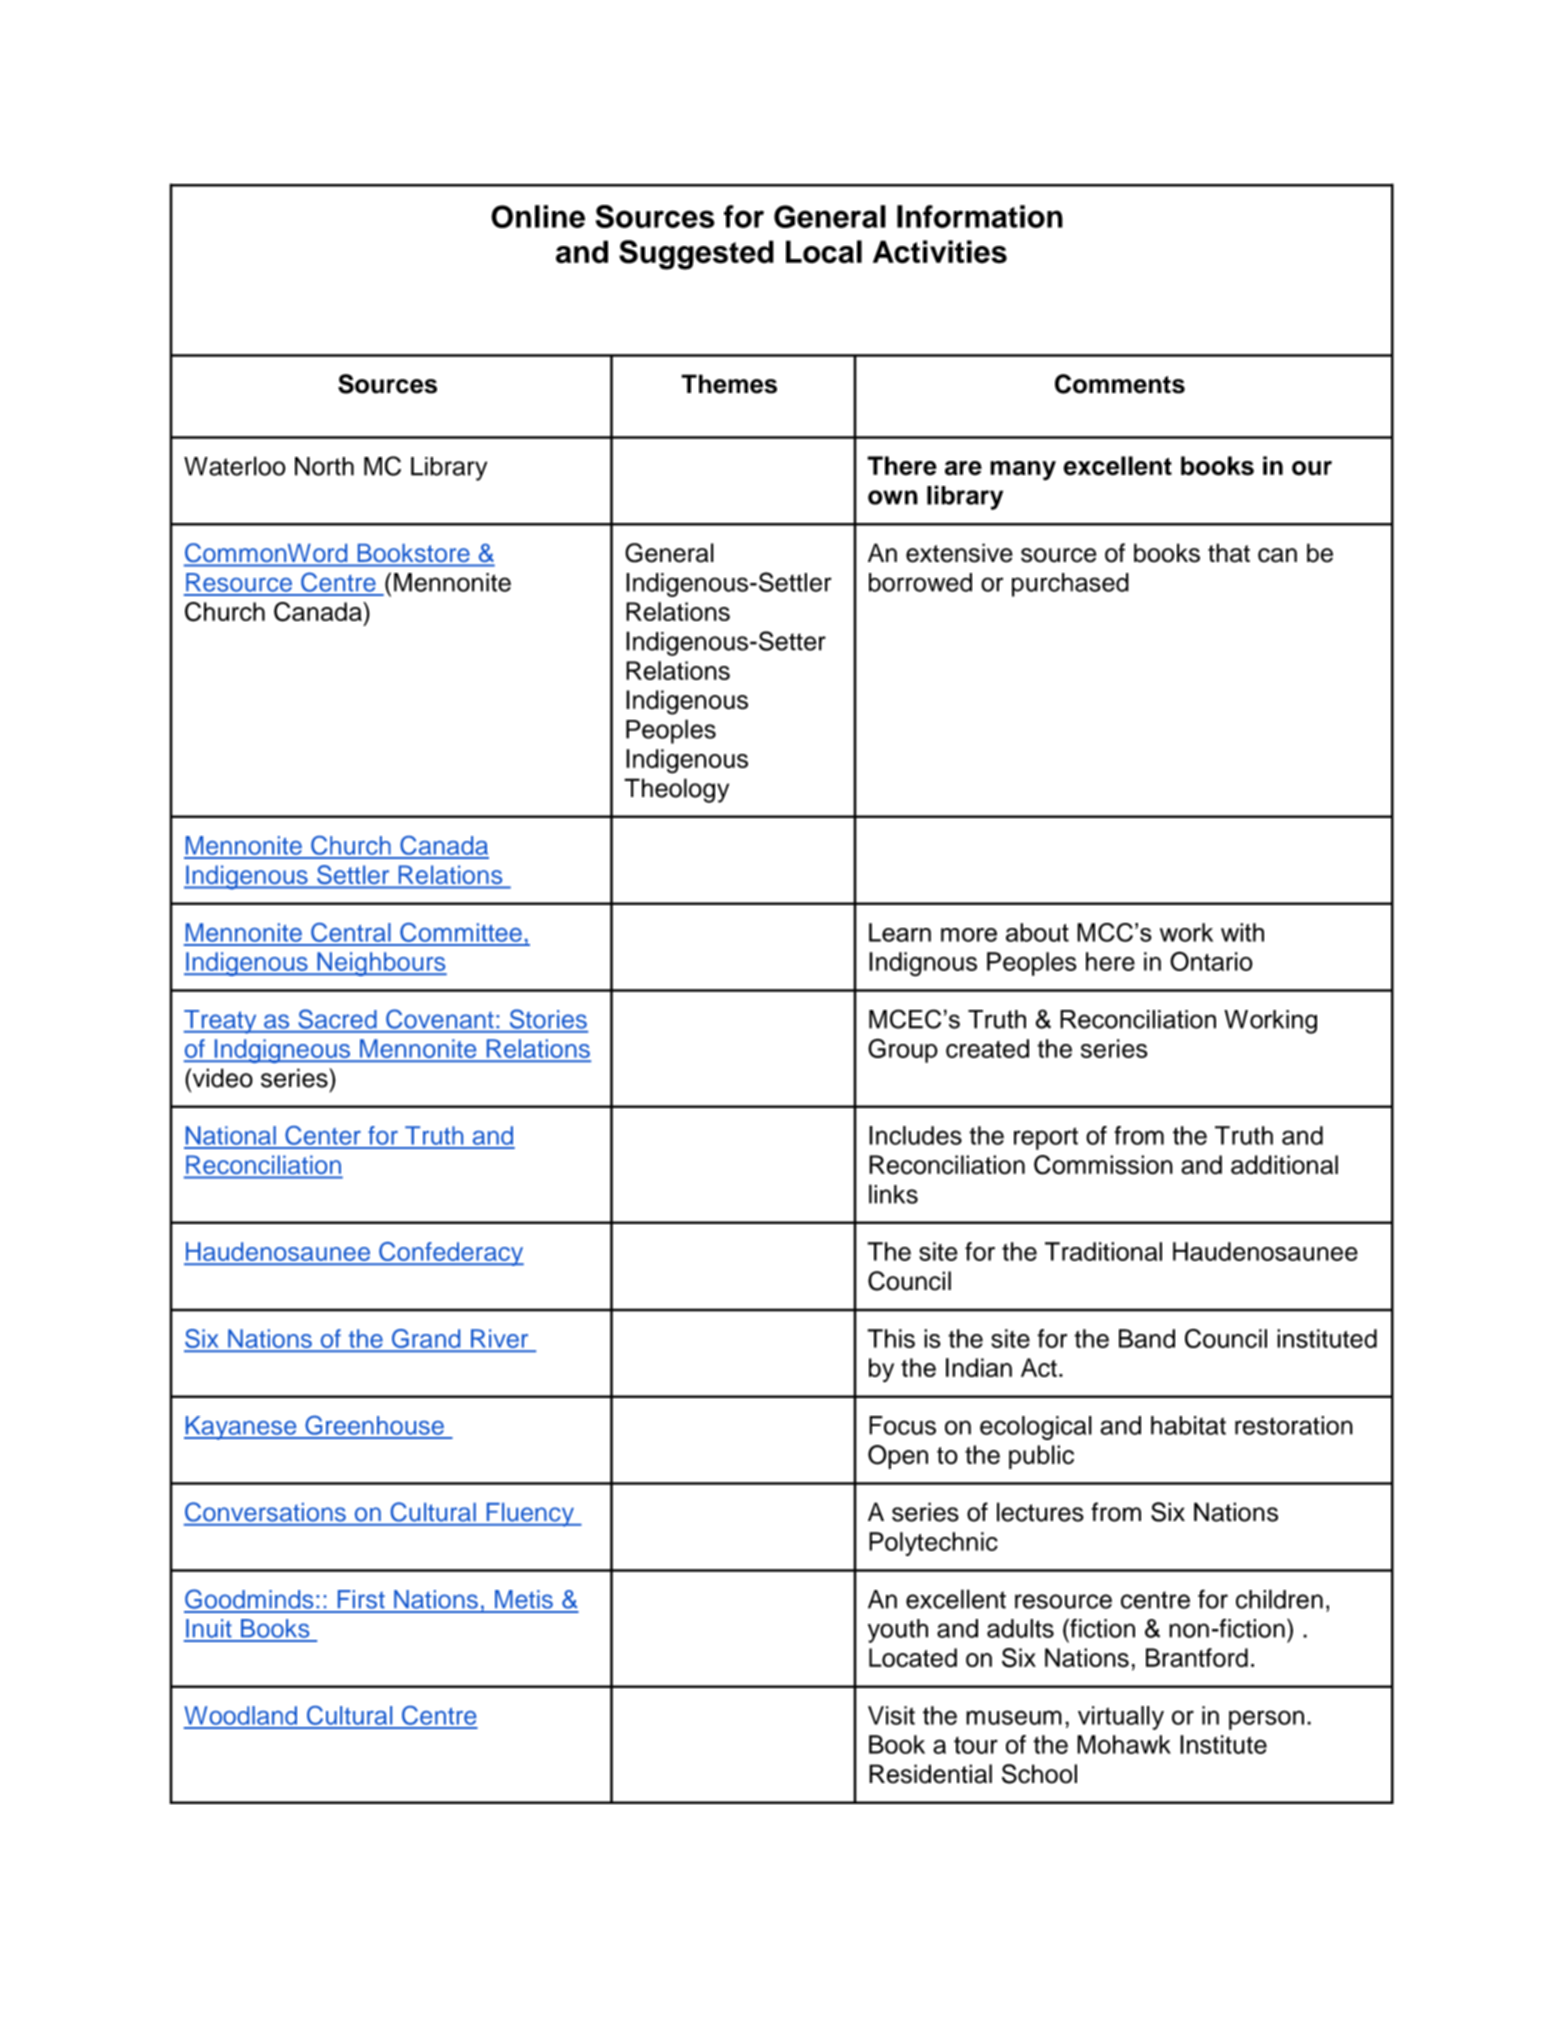  What do you see at coordinates (903, 1050) in the screenshot?
I see `Group` at bounding box center [903, 1050].
